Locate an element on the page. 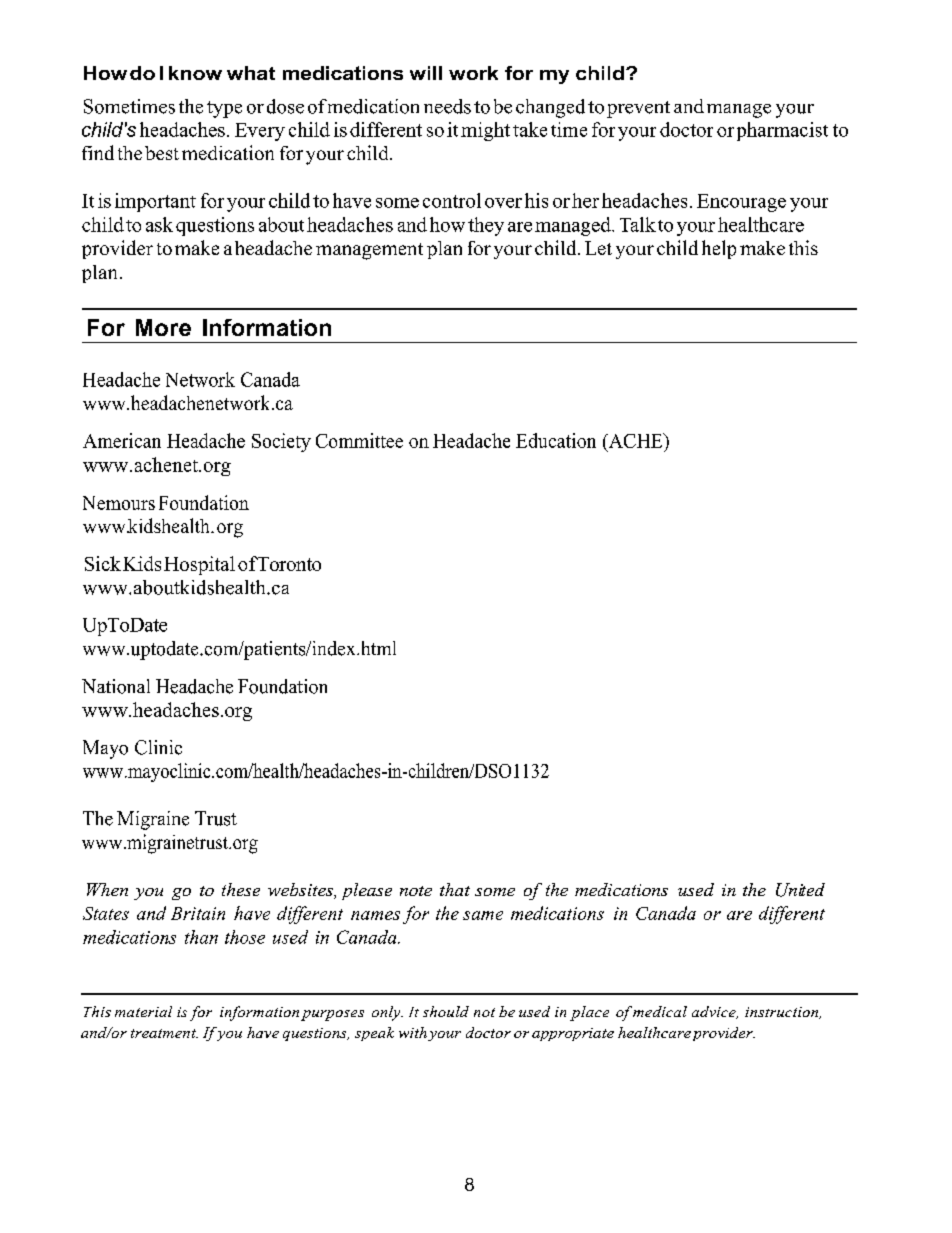 The width and height of the document is (952, 1233). that is located at coordinates (455, 889).
